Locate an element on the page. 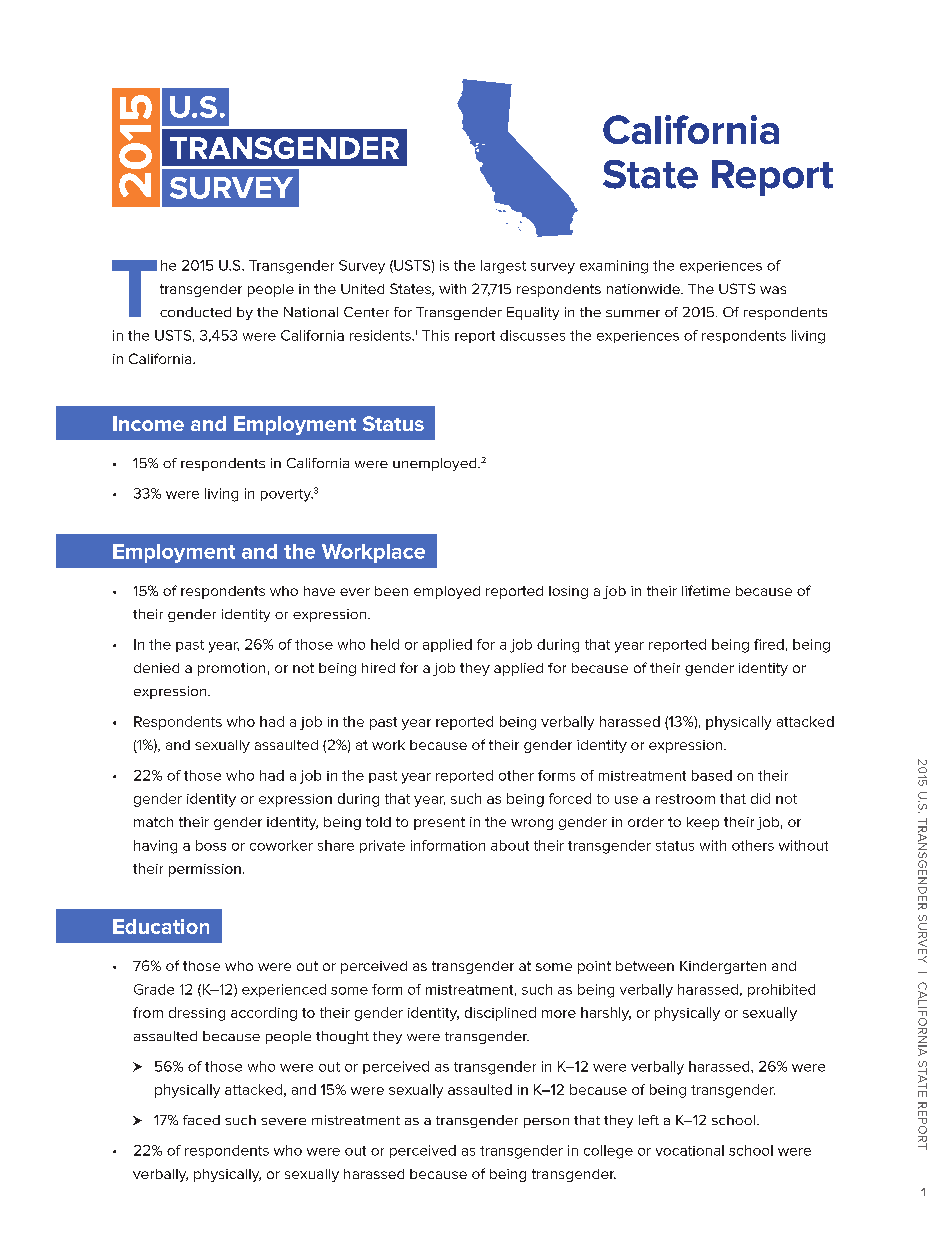 The height and width of the document is (1233, 952). conducted is located at coordinates (195, 312).
